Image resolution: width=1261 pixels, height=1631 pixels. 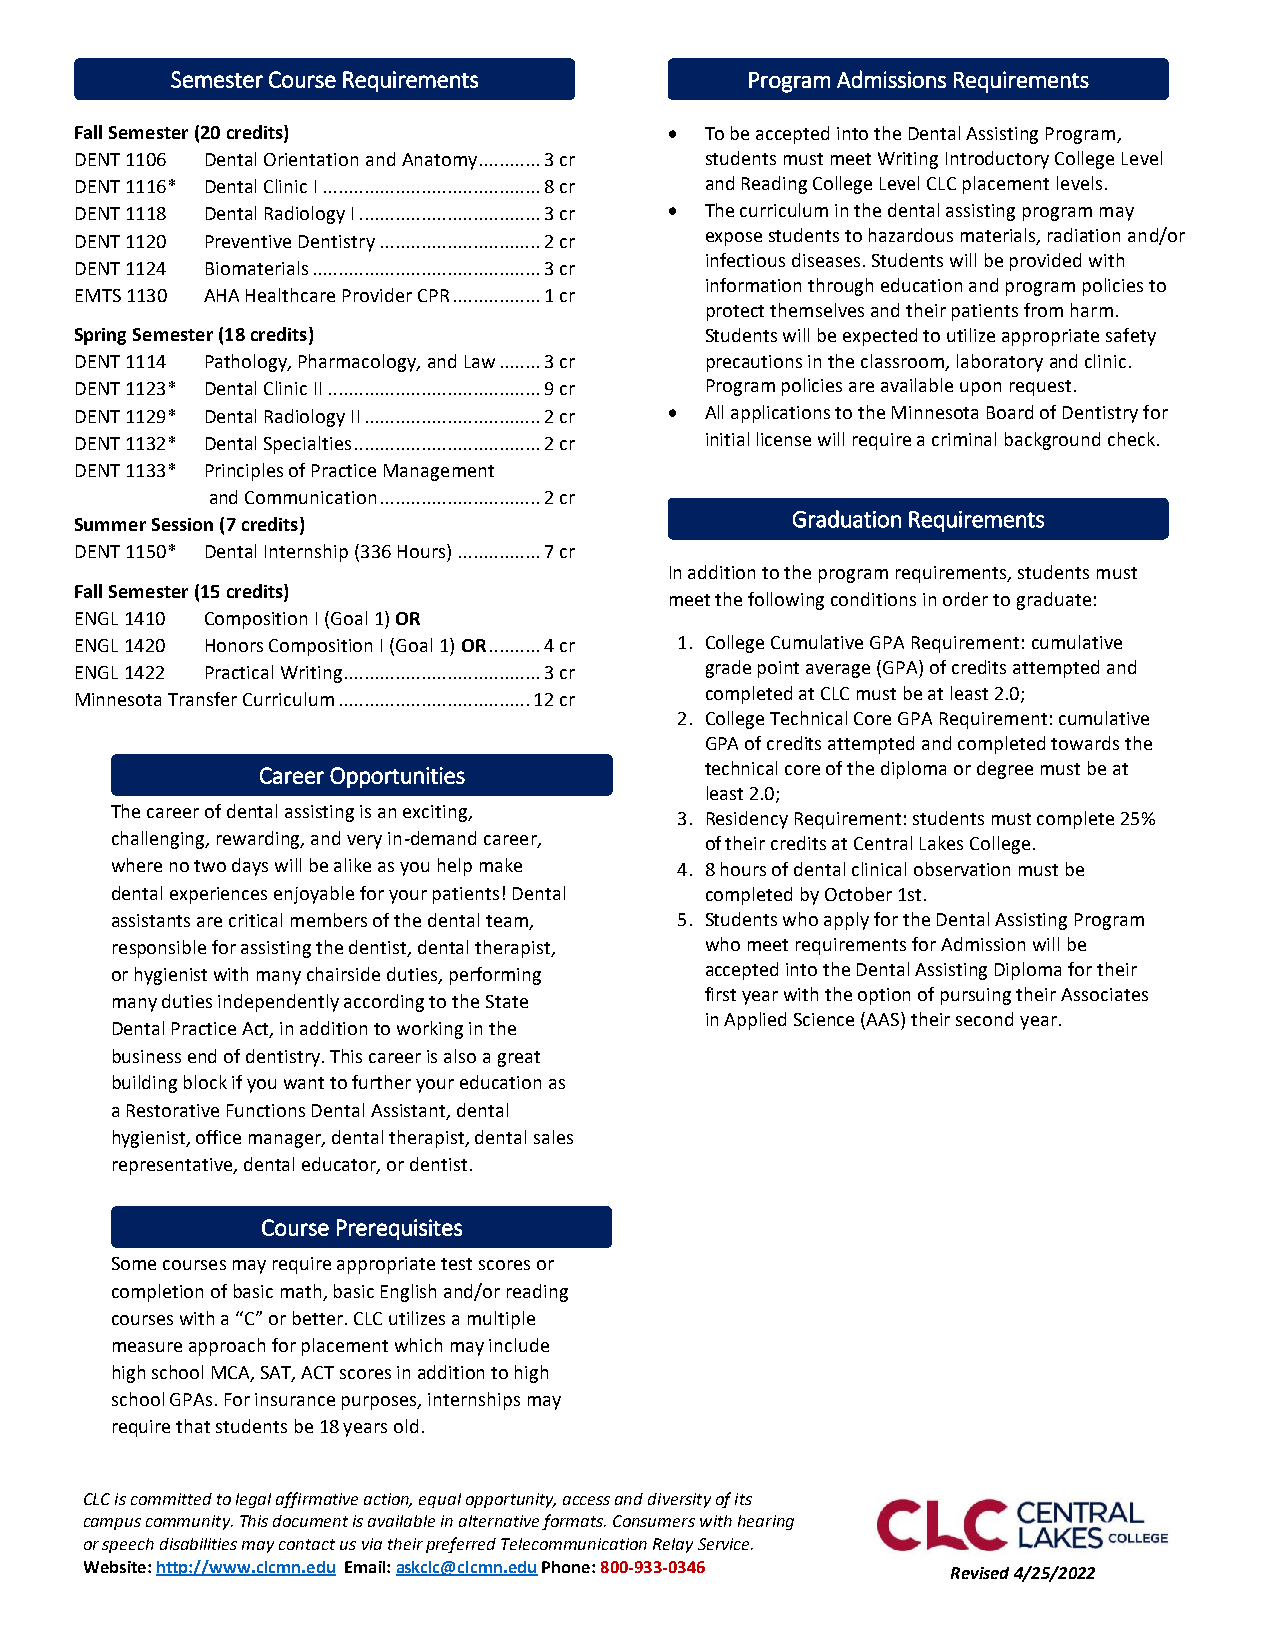 What do you see at coordinates (965, 599) in the screenshot?
I see `order` at bounding box center [965, 599].
